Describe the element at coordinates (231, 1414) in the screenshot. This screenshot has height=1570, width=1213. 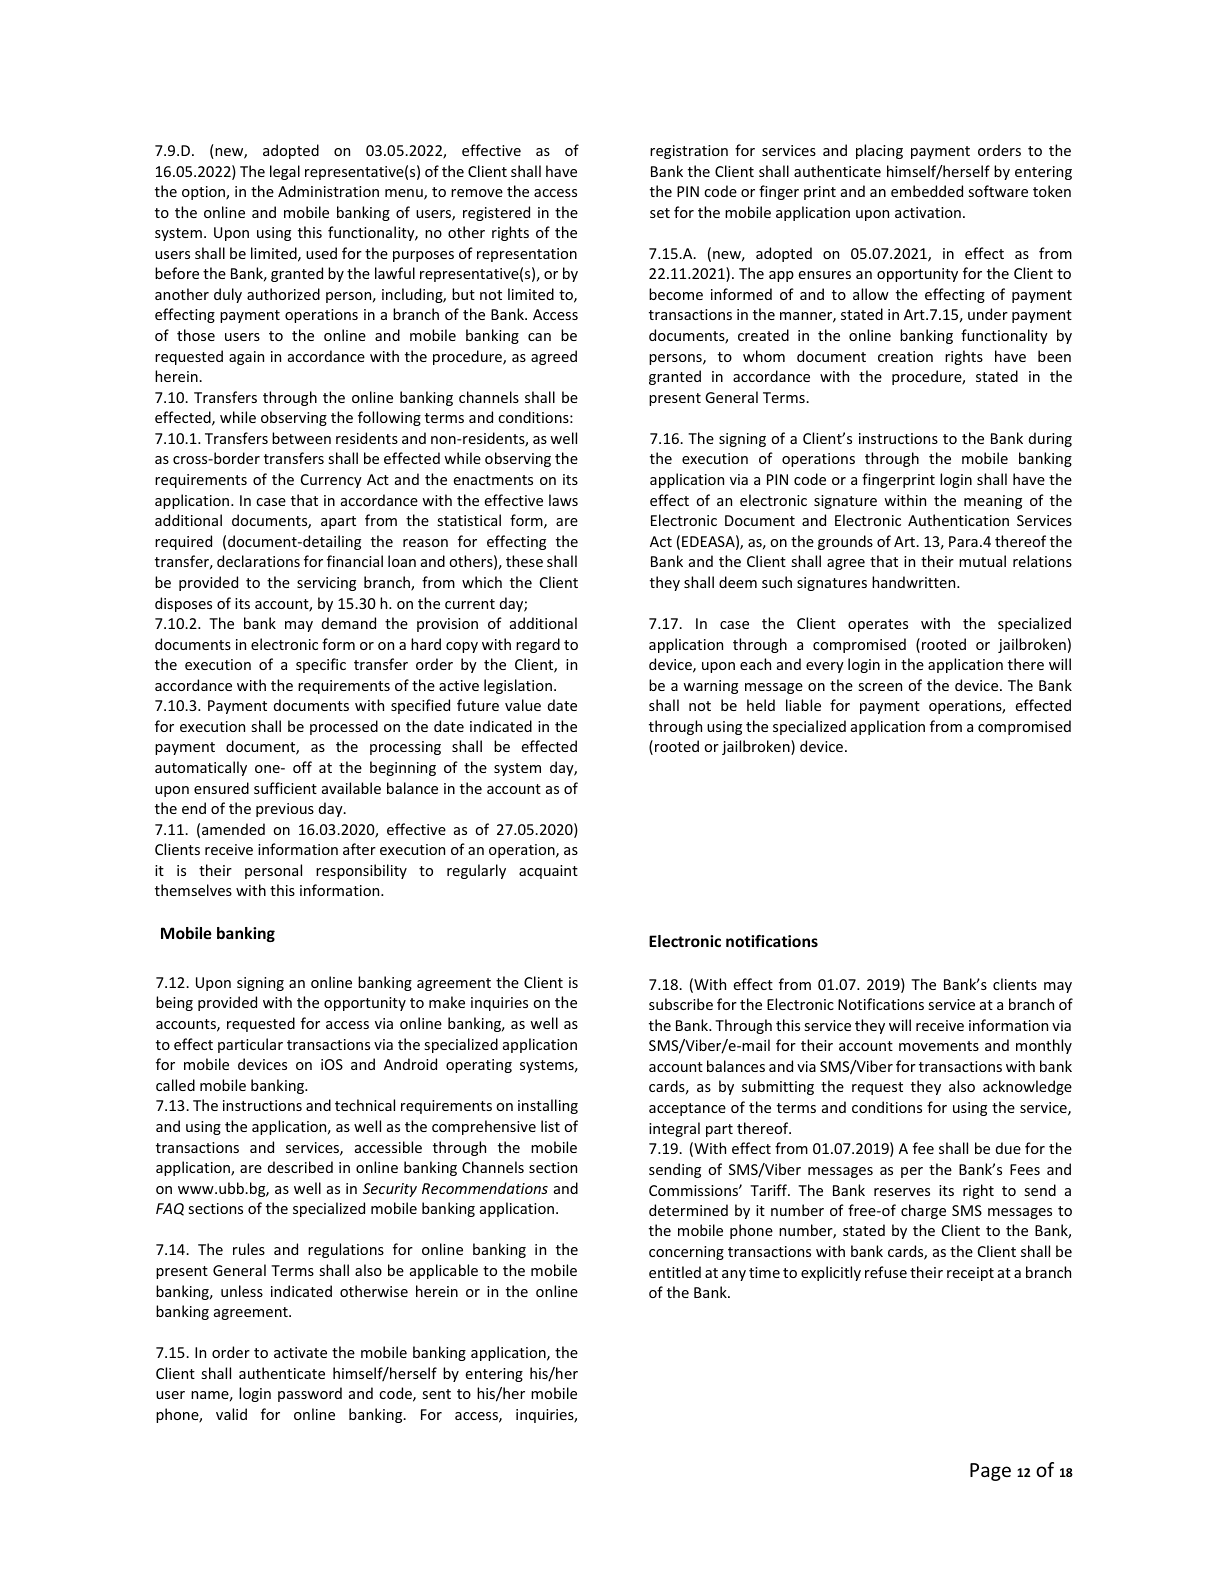
I see `valid` at that location.
